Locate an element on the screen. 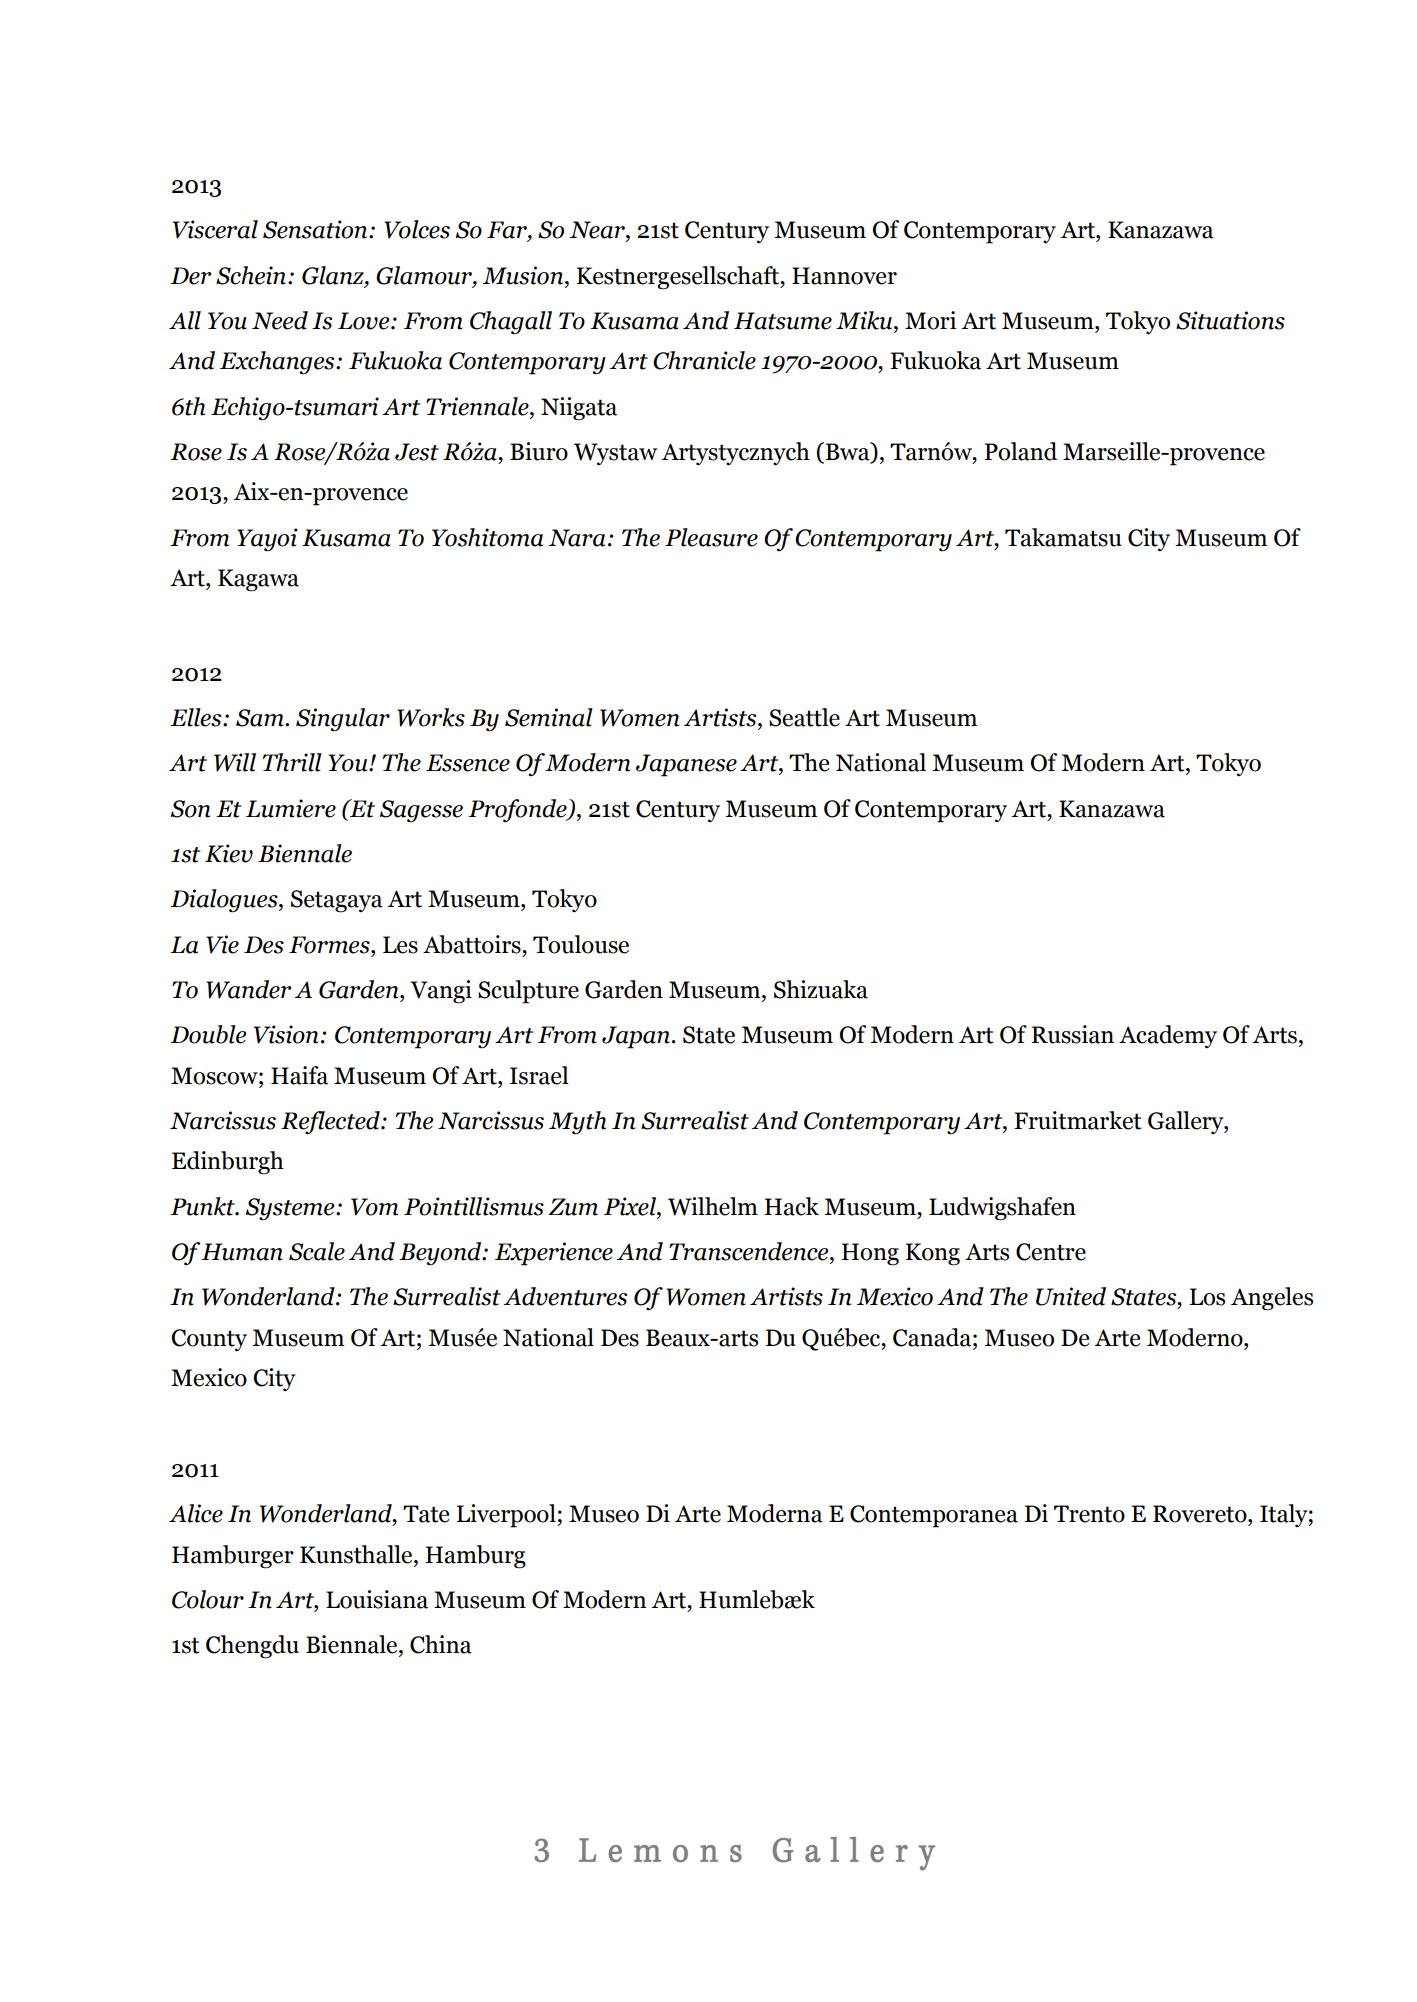  Kagawa is located at coordinates (258, 580).
